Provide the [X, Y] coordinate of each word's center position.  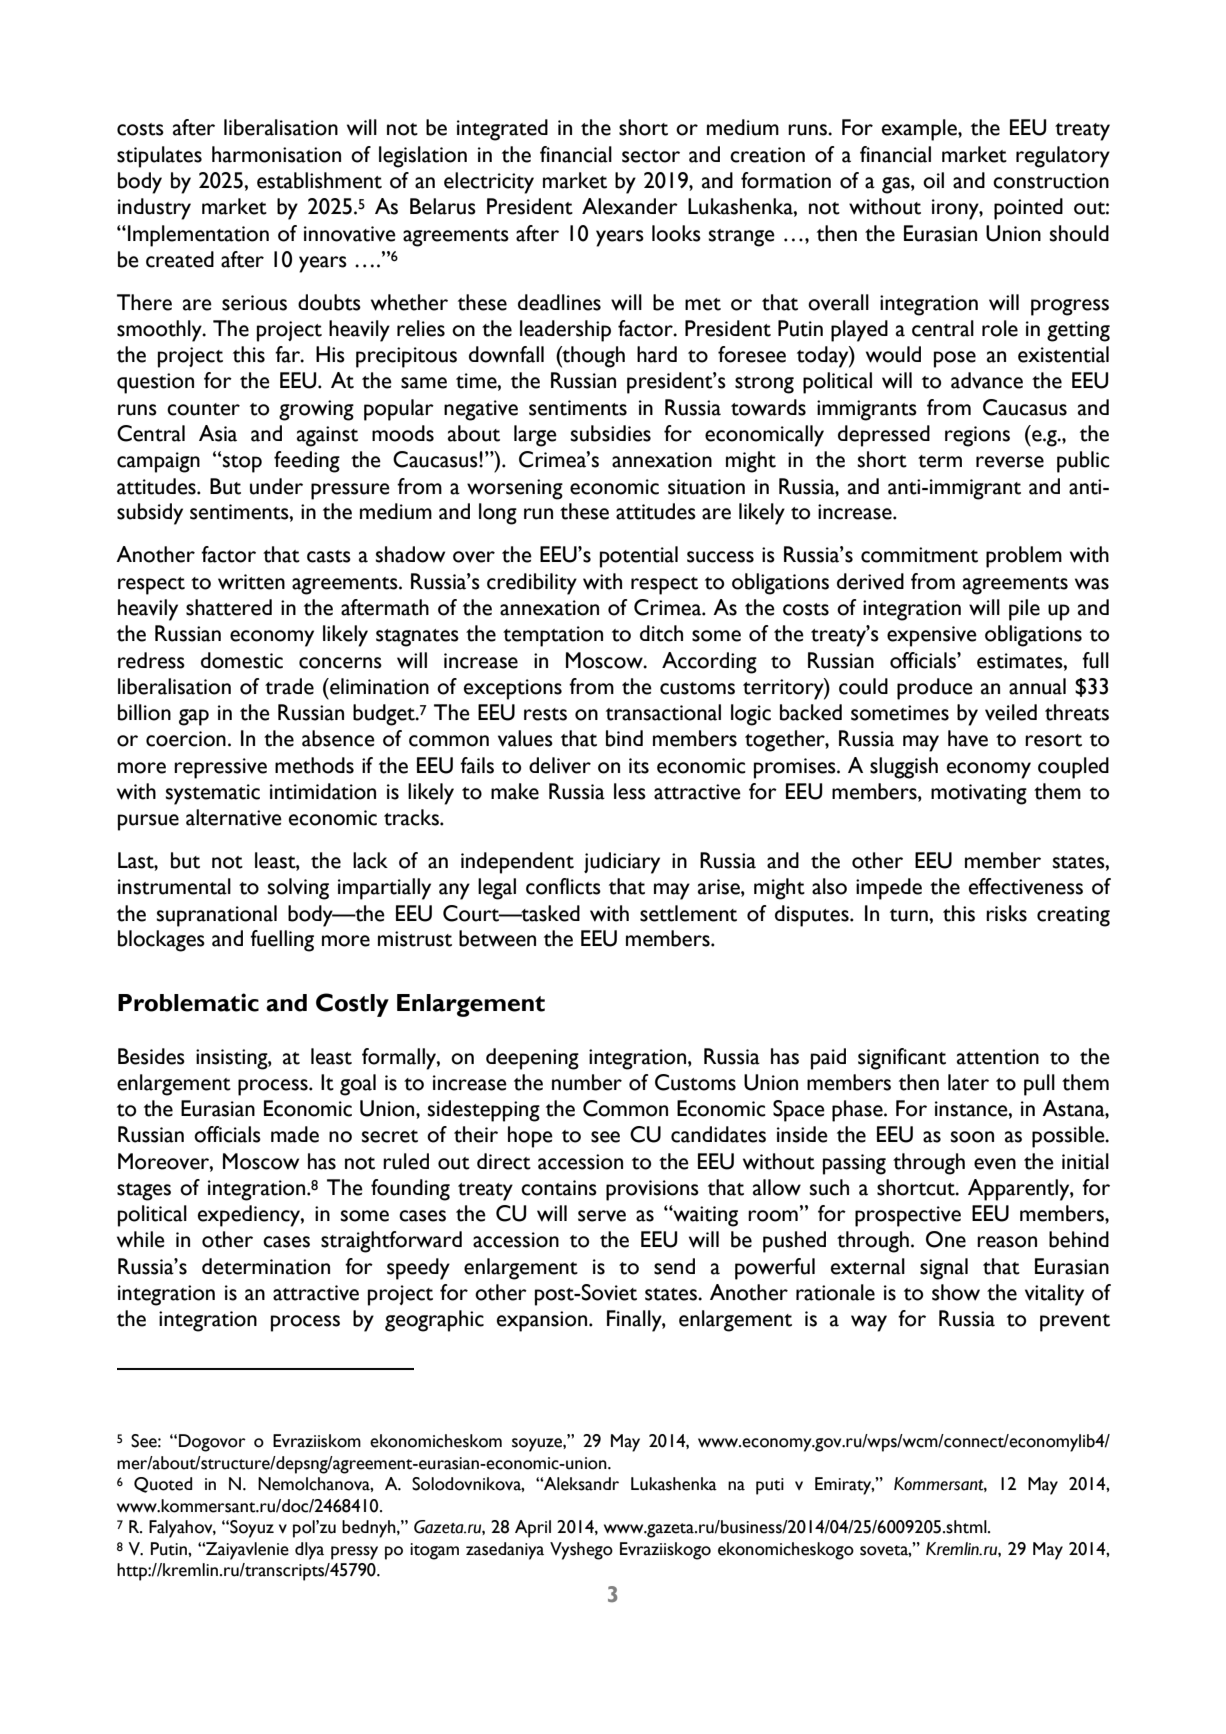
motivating [979, 794]
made [295, 1134]
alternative [234, 817]
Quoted [163, 1485]
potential [639, 557]
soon [972, 1137]
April [533, 1529]
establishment [319, 180]
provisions [652, 1190]
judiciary [622, 863]
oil [933, 180]
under [276, 486]
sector [651, 156]
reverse [1010, 462]
